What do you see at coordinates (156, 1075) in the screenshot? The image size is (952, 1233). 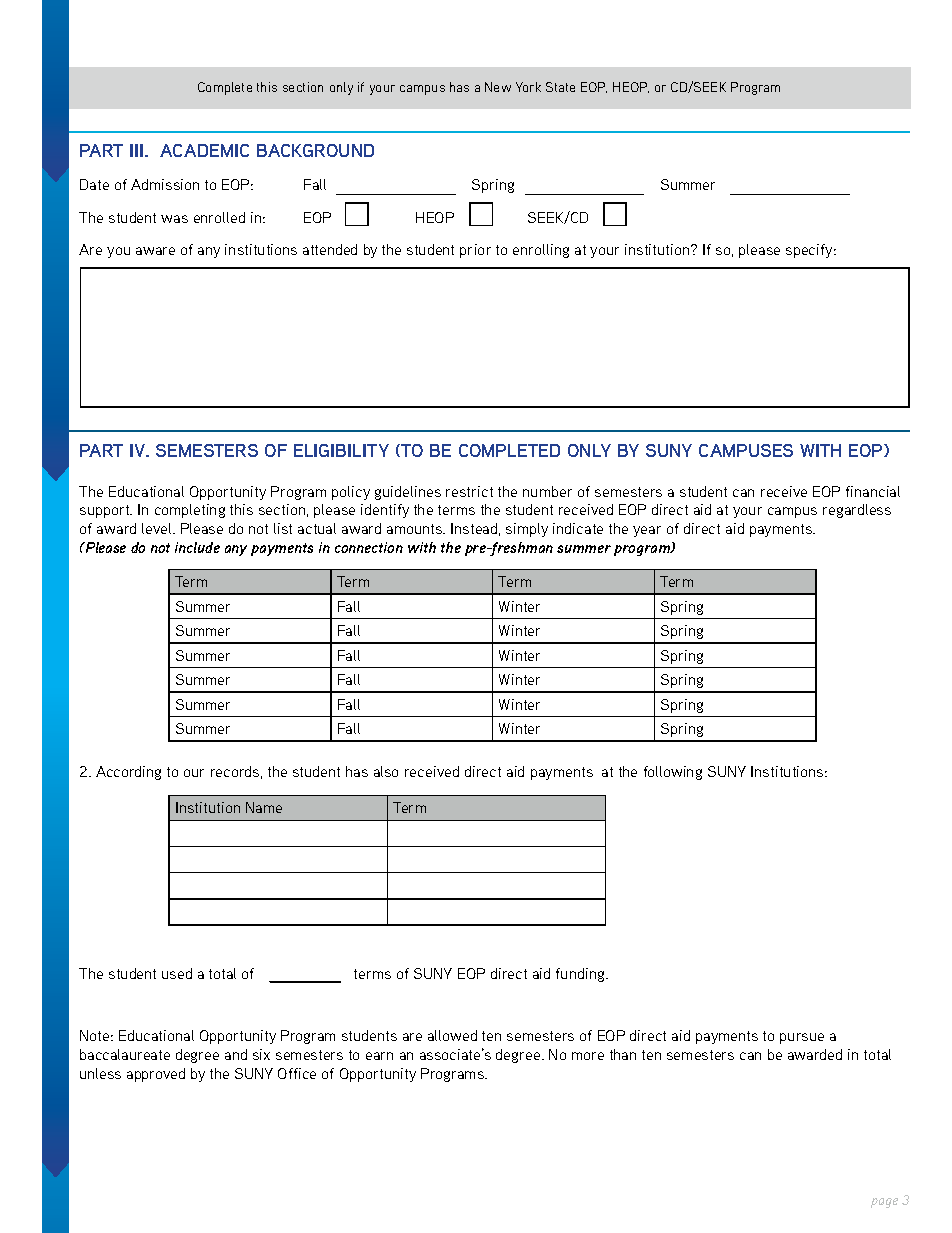 I see `approved` at bounding box center [156, 1075].
